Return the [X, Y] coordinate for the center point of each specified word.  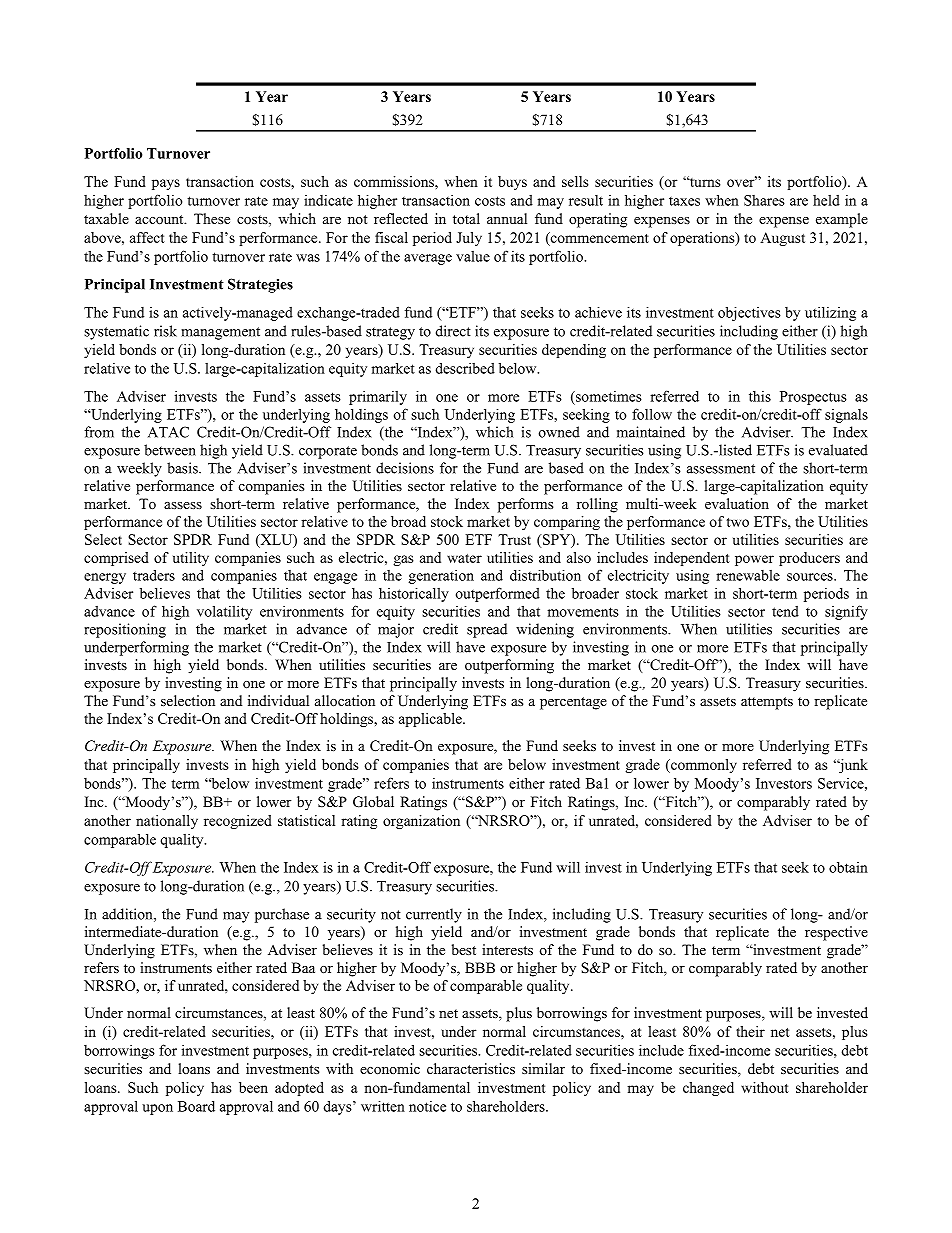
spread [487, 630]
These [212, 218]
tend [785, 611]
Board [196, 1106]
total [466, 218]
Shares [764, 200]
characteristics [471, 1068]
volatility [224, 612]
